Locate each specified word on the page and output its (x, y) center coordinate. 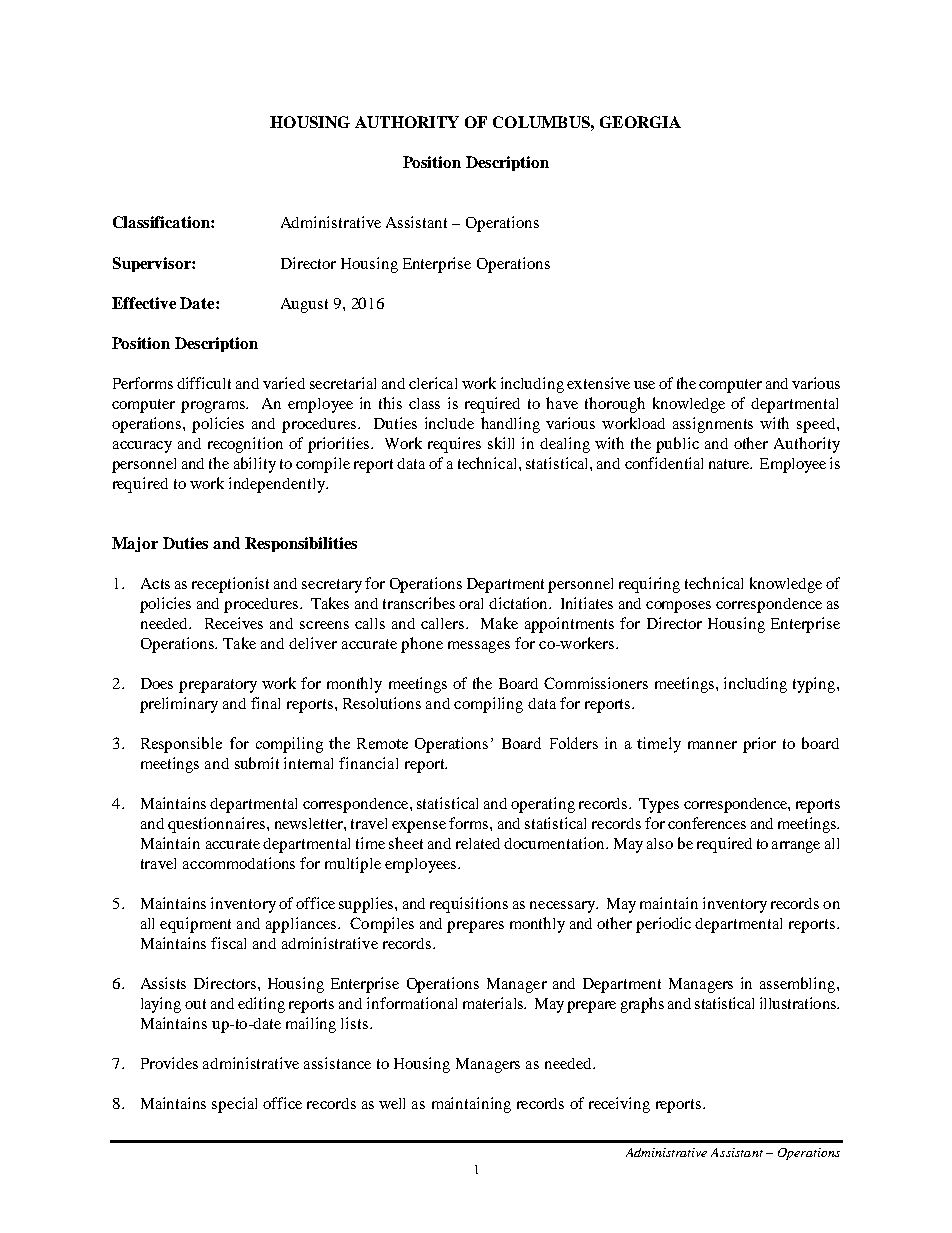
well (392, 1103)
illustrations (799, 1003)
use (644, 385)
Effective (144, 303)
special (234, 1105)
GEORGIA (640, 122)
